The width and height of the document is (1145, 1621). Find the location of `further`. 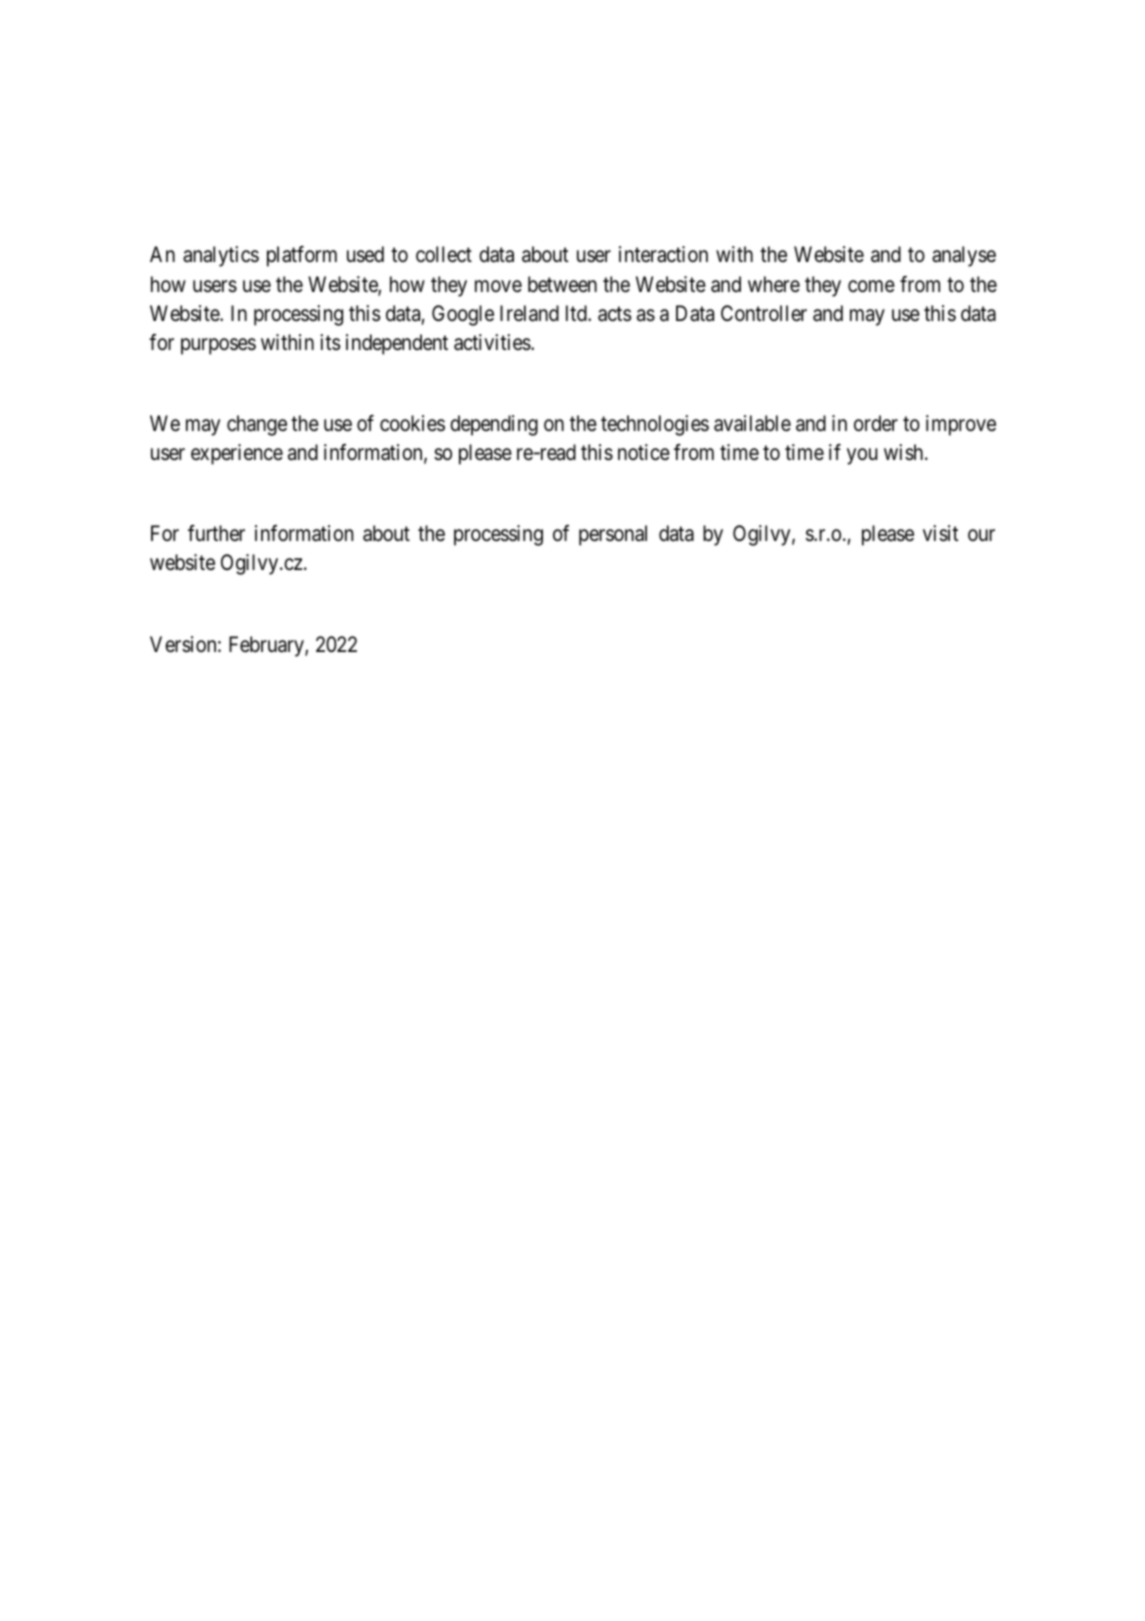

further is located at coordinates (216, 533).
